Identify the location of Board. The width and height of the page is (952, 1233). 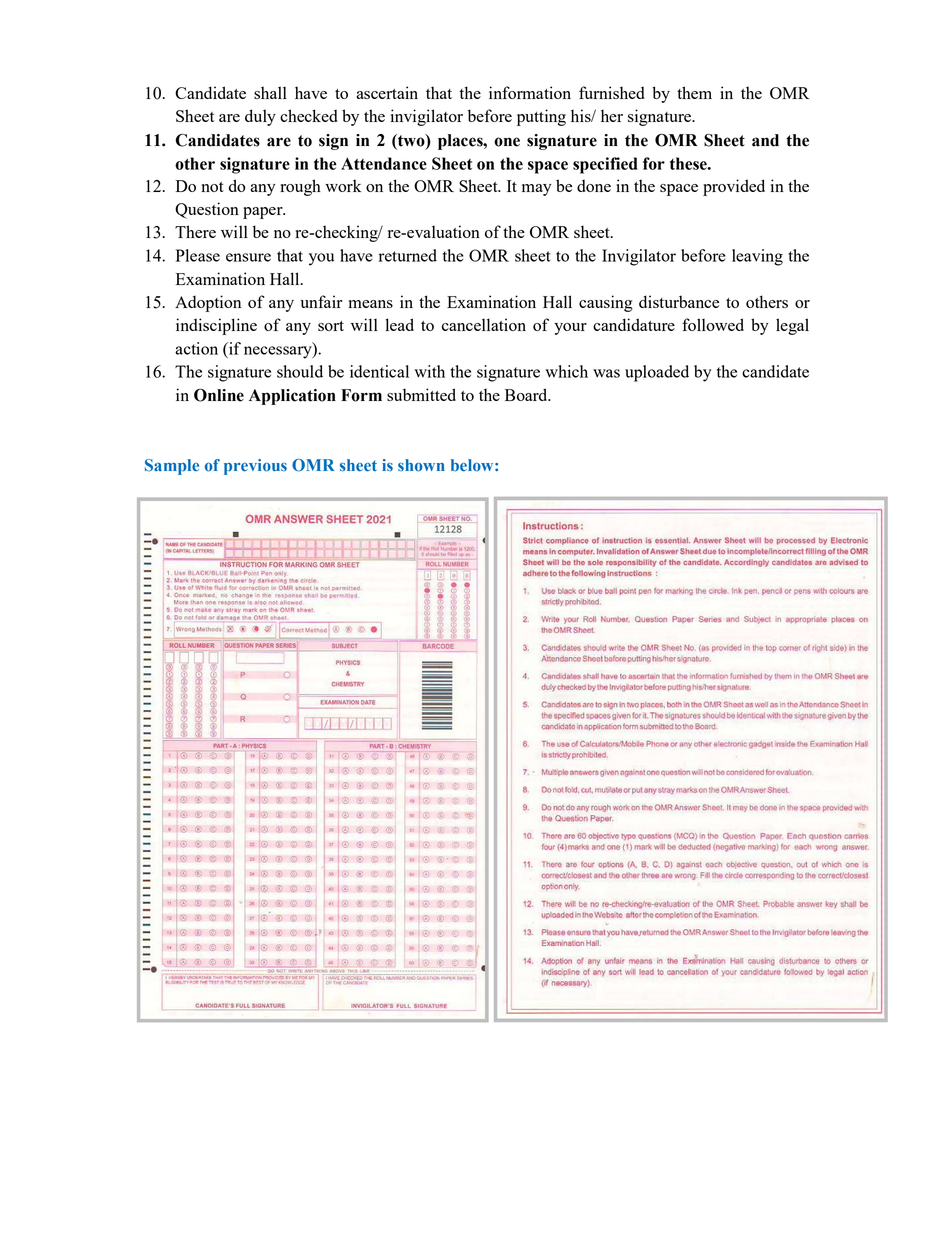
(527, 394).
